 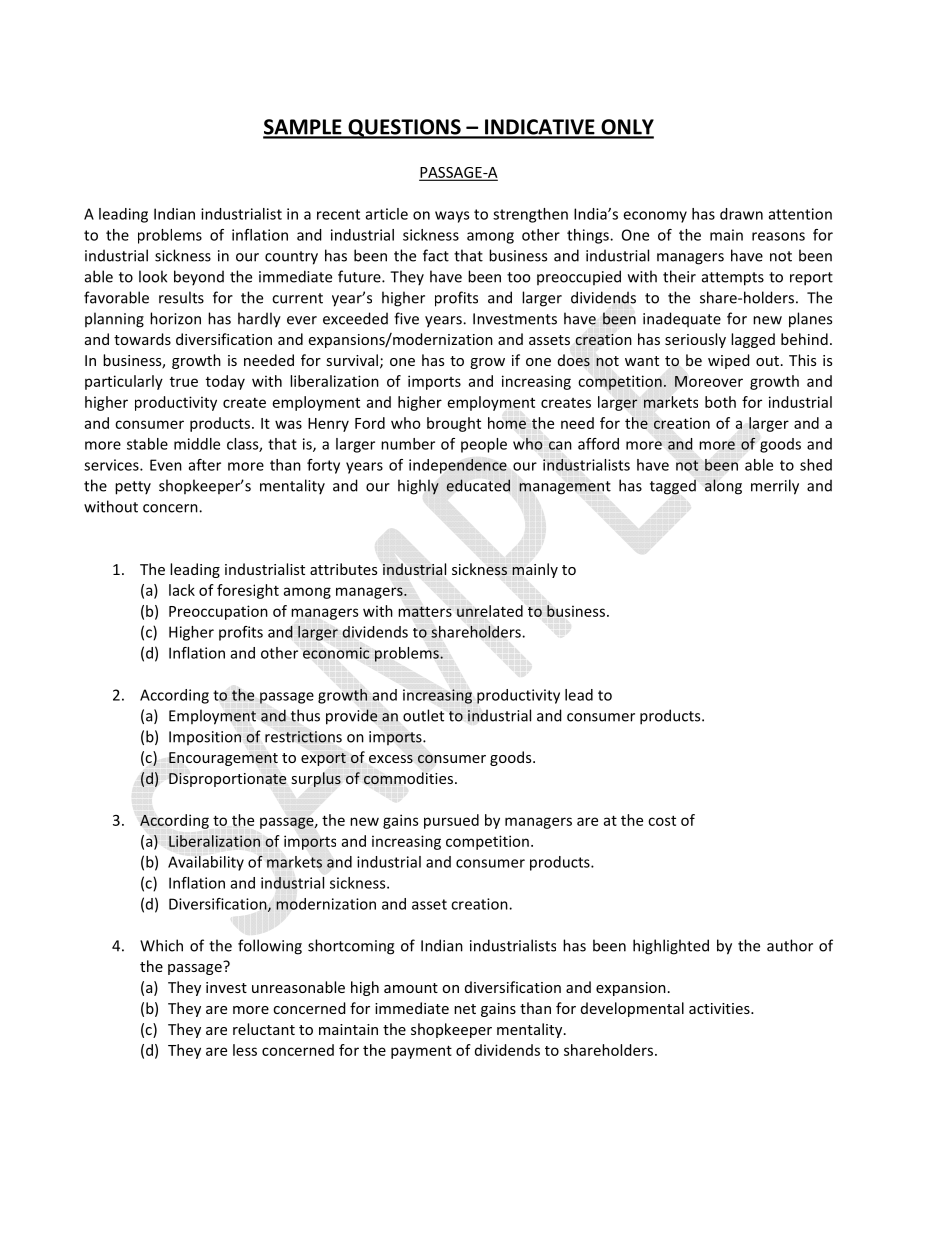 I want to click on QUESTIONS, so click(x=404, y=129).
